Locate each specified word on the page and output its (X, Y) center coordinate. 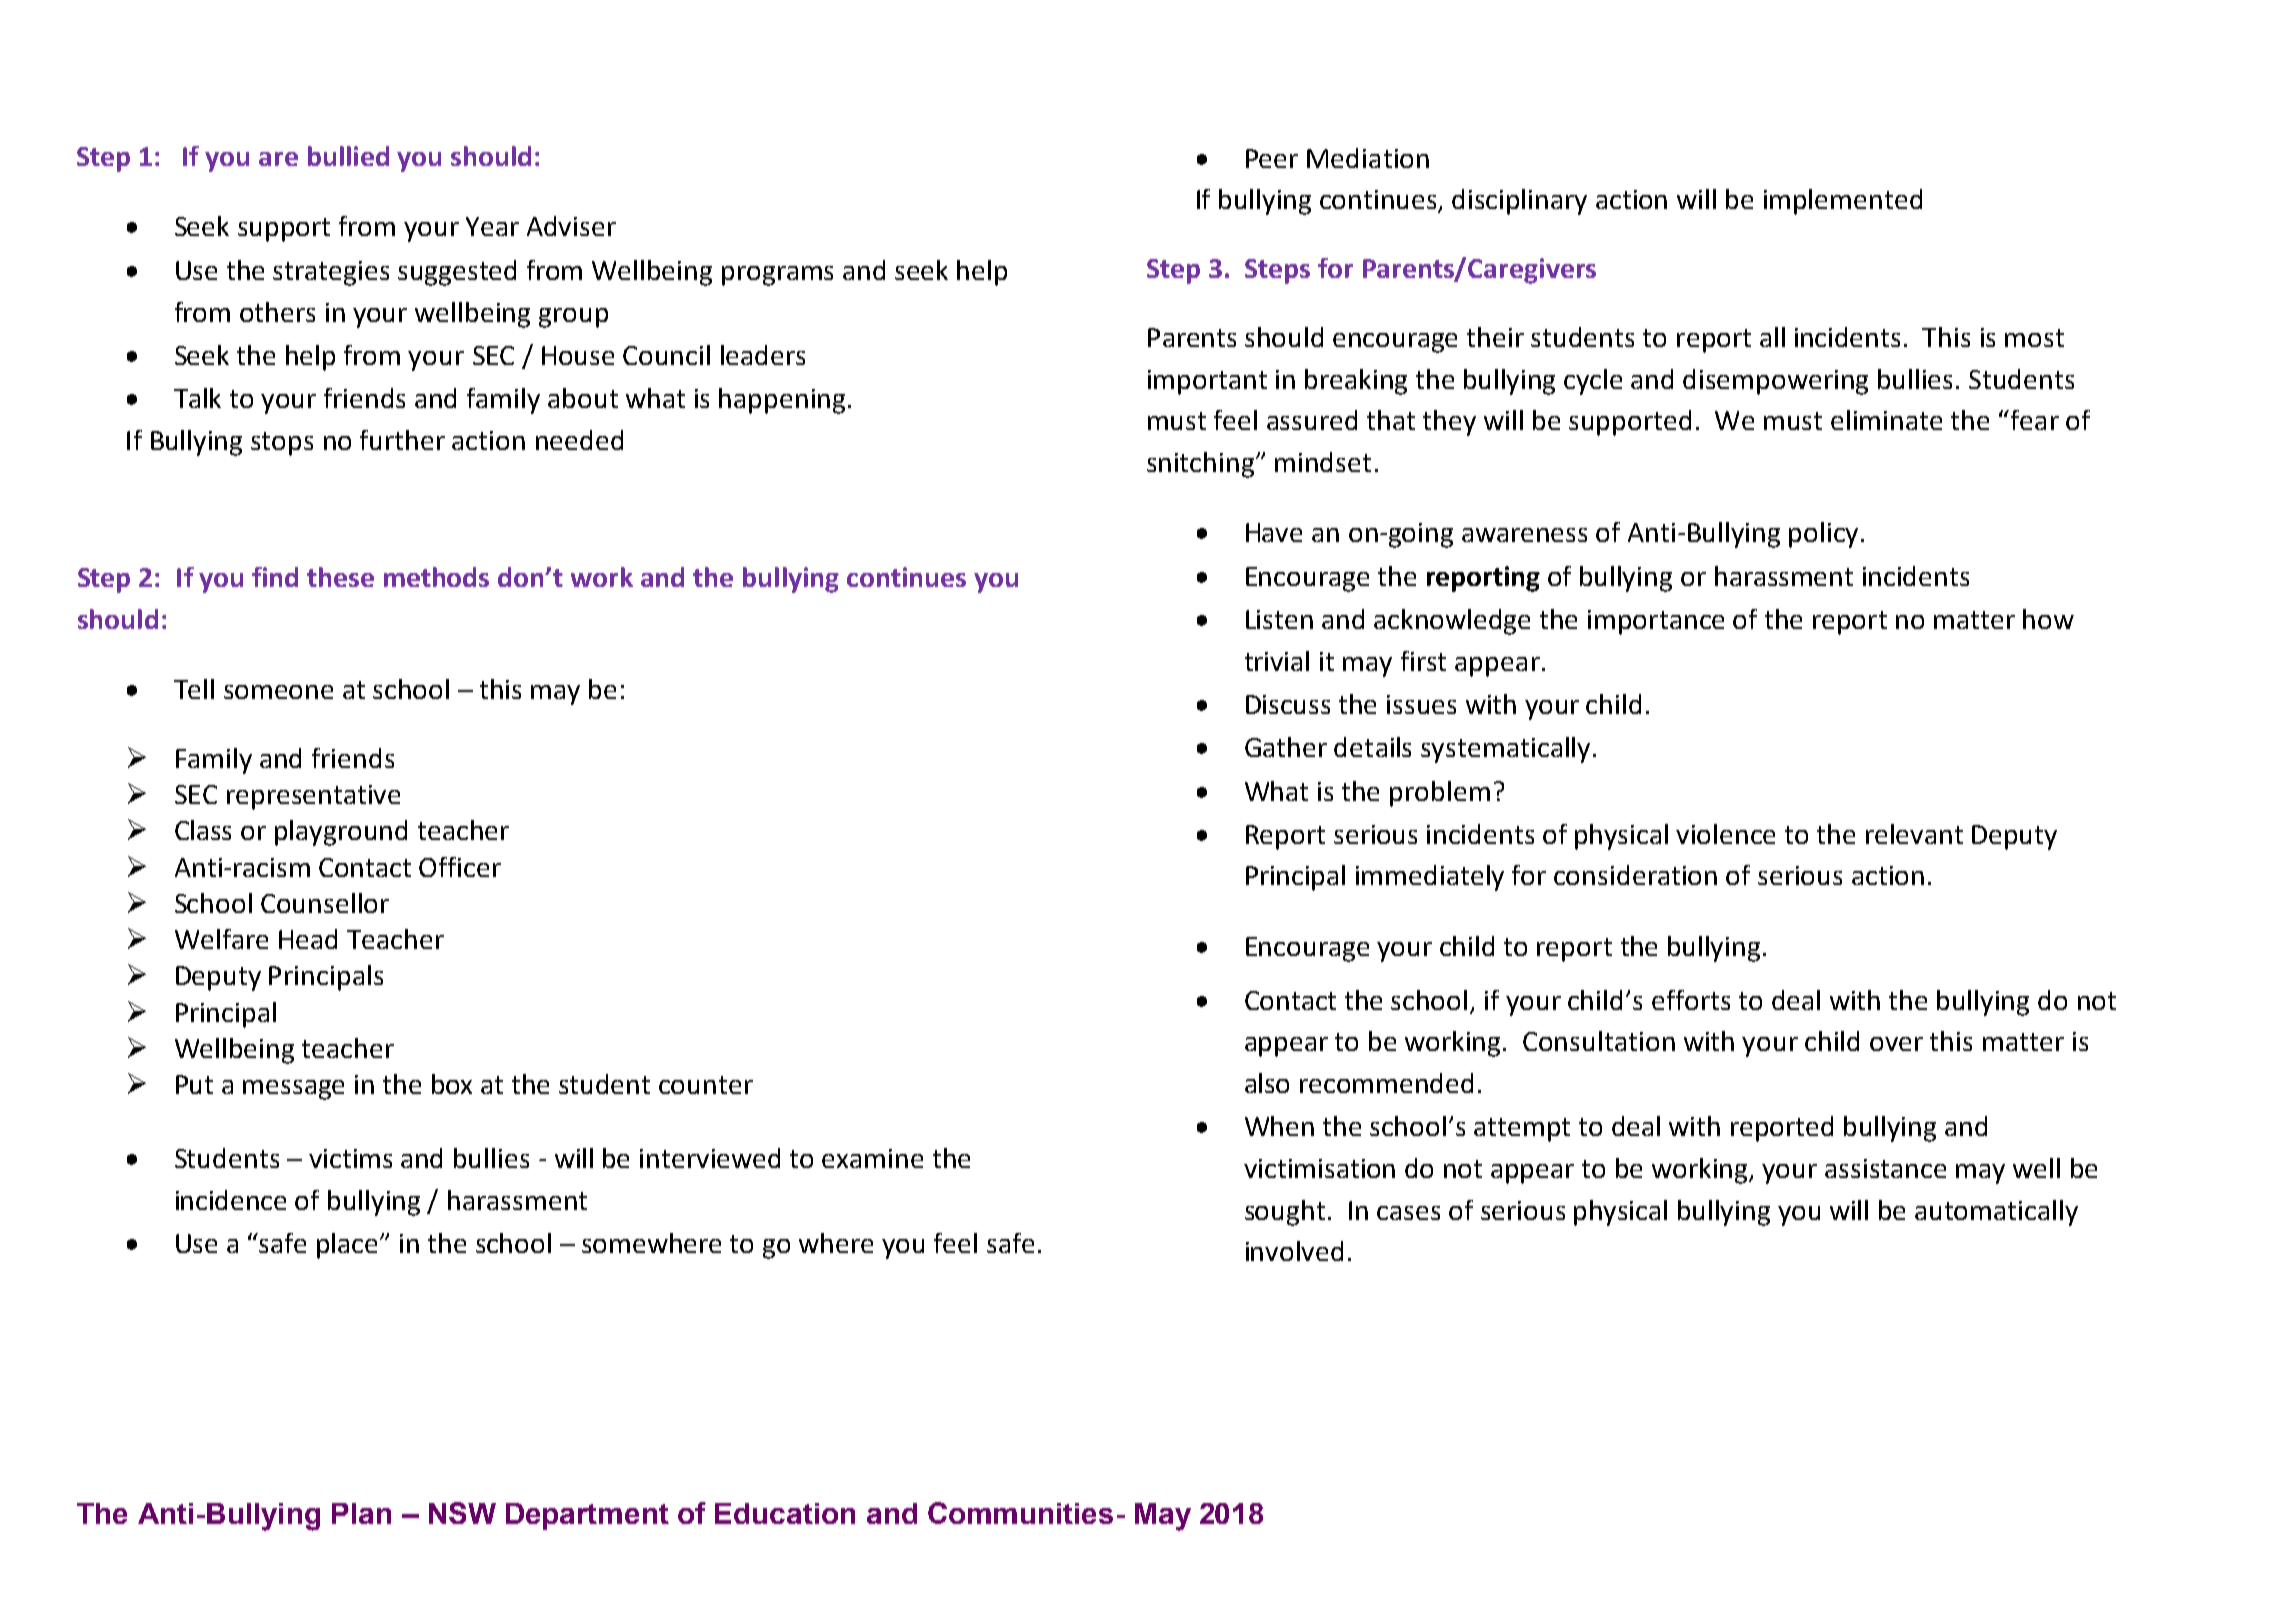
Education (785, 1513)
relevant (1914, 834)
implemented (1843, 202)
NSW (462, 1513)
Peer (1272, 158)
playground (341, 833)
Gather (1286, 747)
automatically (1996, 1213)
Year (492, 226)
